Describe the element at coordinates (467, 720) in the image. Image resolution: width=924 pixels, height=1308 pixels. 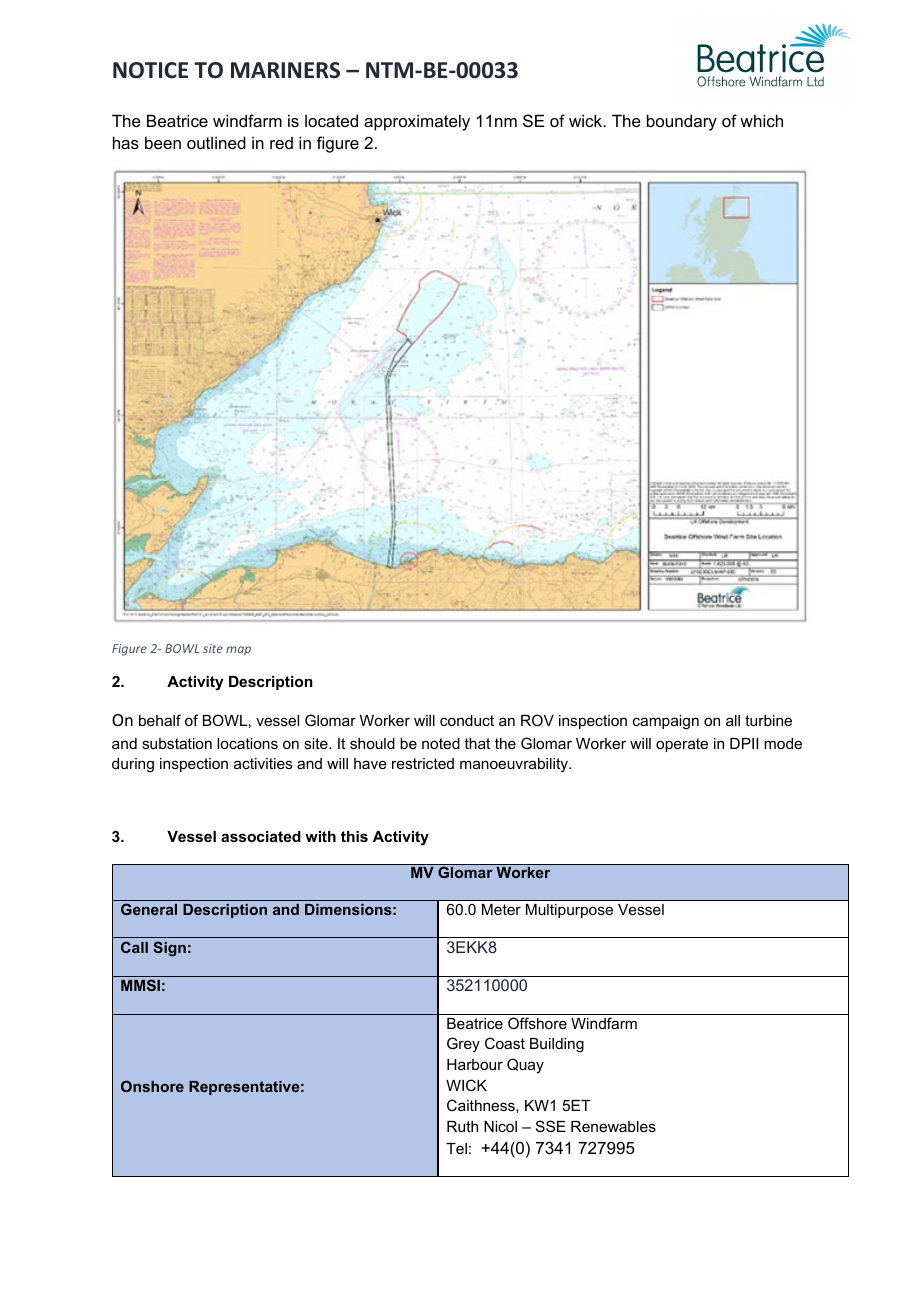
I see `conduct` at that location.
